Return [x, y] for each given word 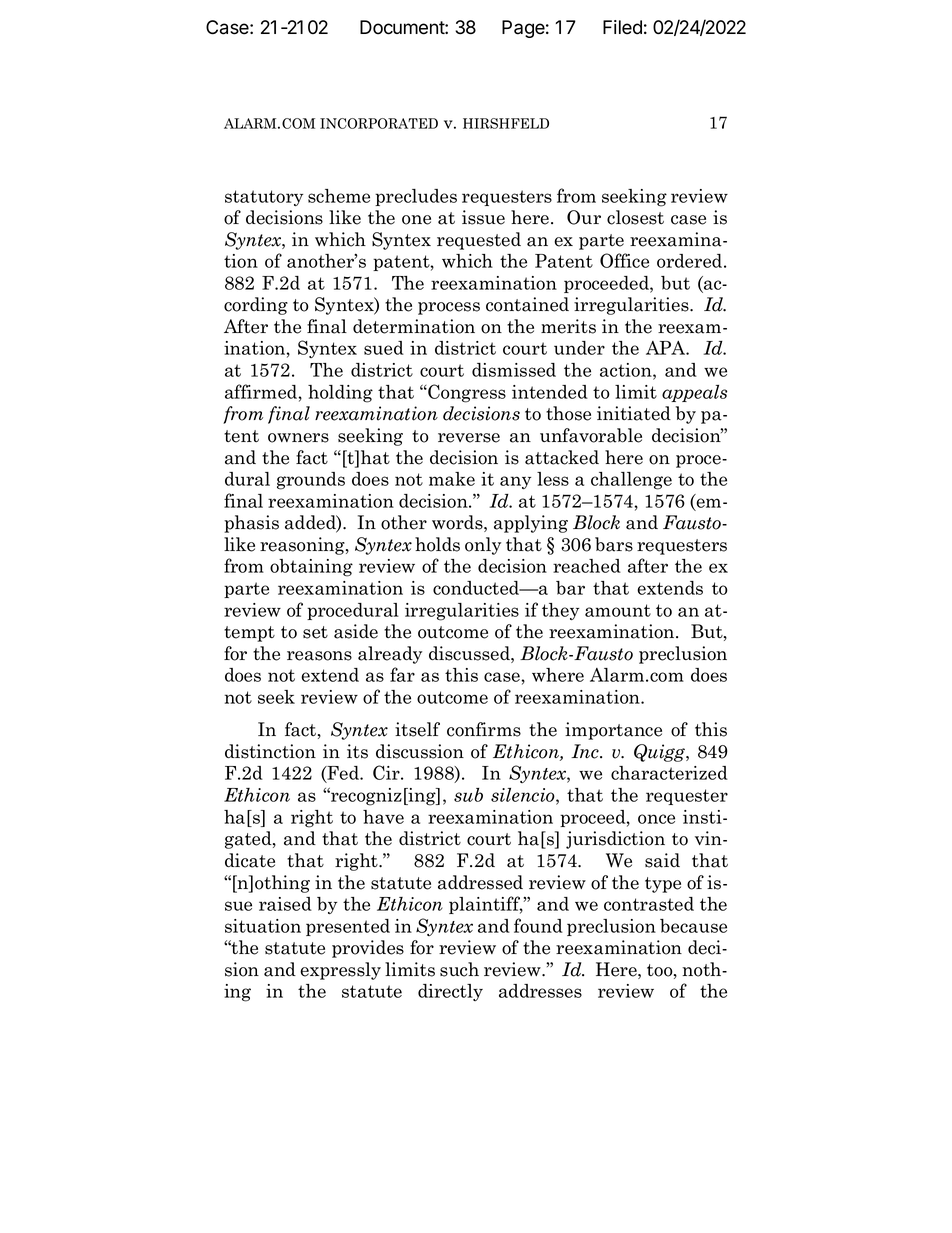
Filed [622, 27]
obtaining [311, 568]
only [483, 546]
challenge [631, 481]
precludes [416, 197]
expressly [340, 971]
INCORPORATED [379, 123]
